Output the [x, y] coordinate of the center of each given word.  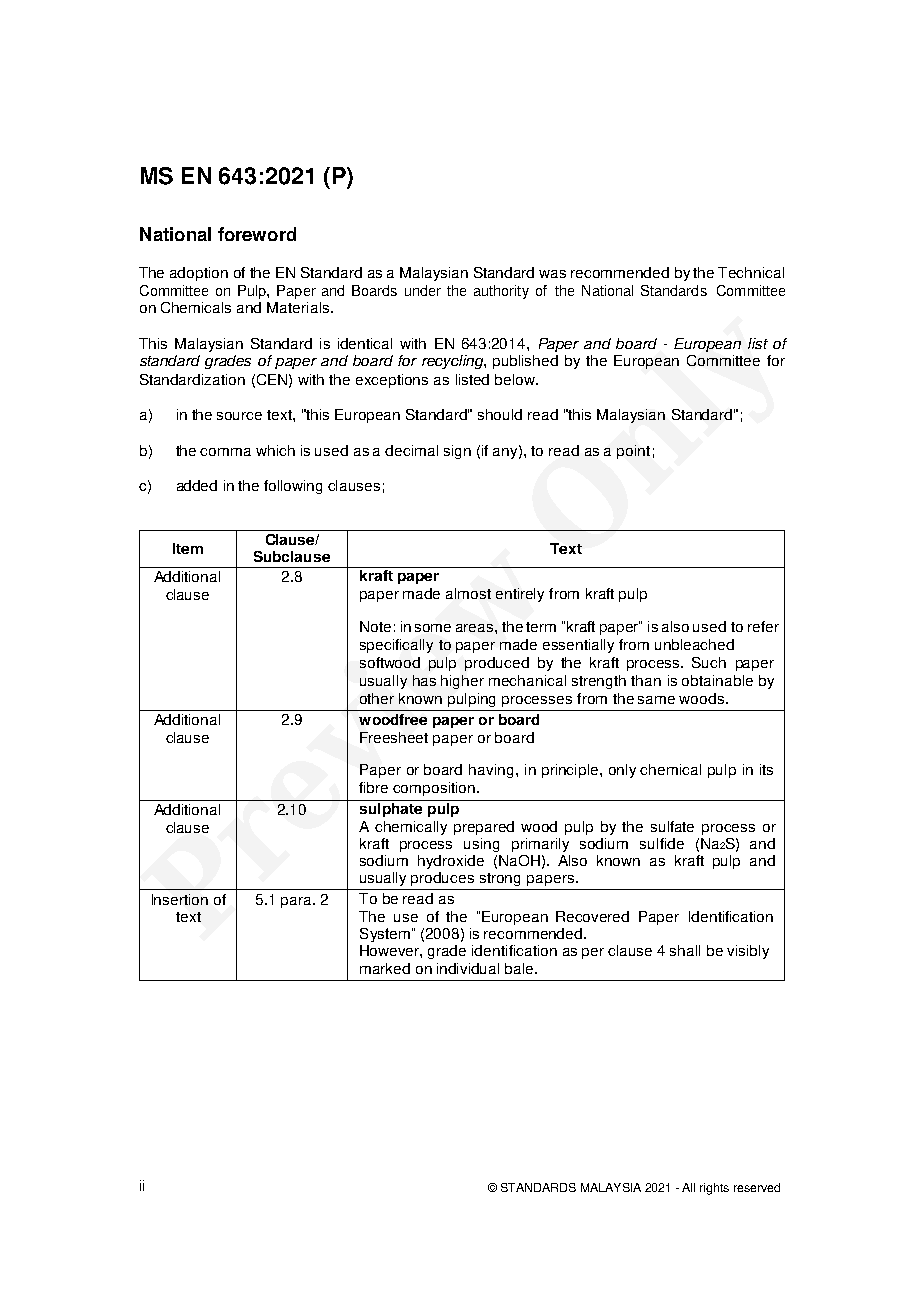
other [377, 698]
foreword [257, 234]
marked [385, 968]
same [656, 700]
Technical [751, 272]
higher [462, 682]
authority [501, 292]
